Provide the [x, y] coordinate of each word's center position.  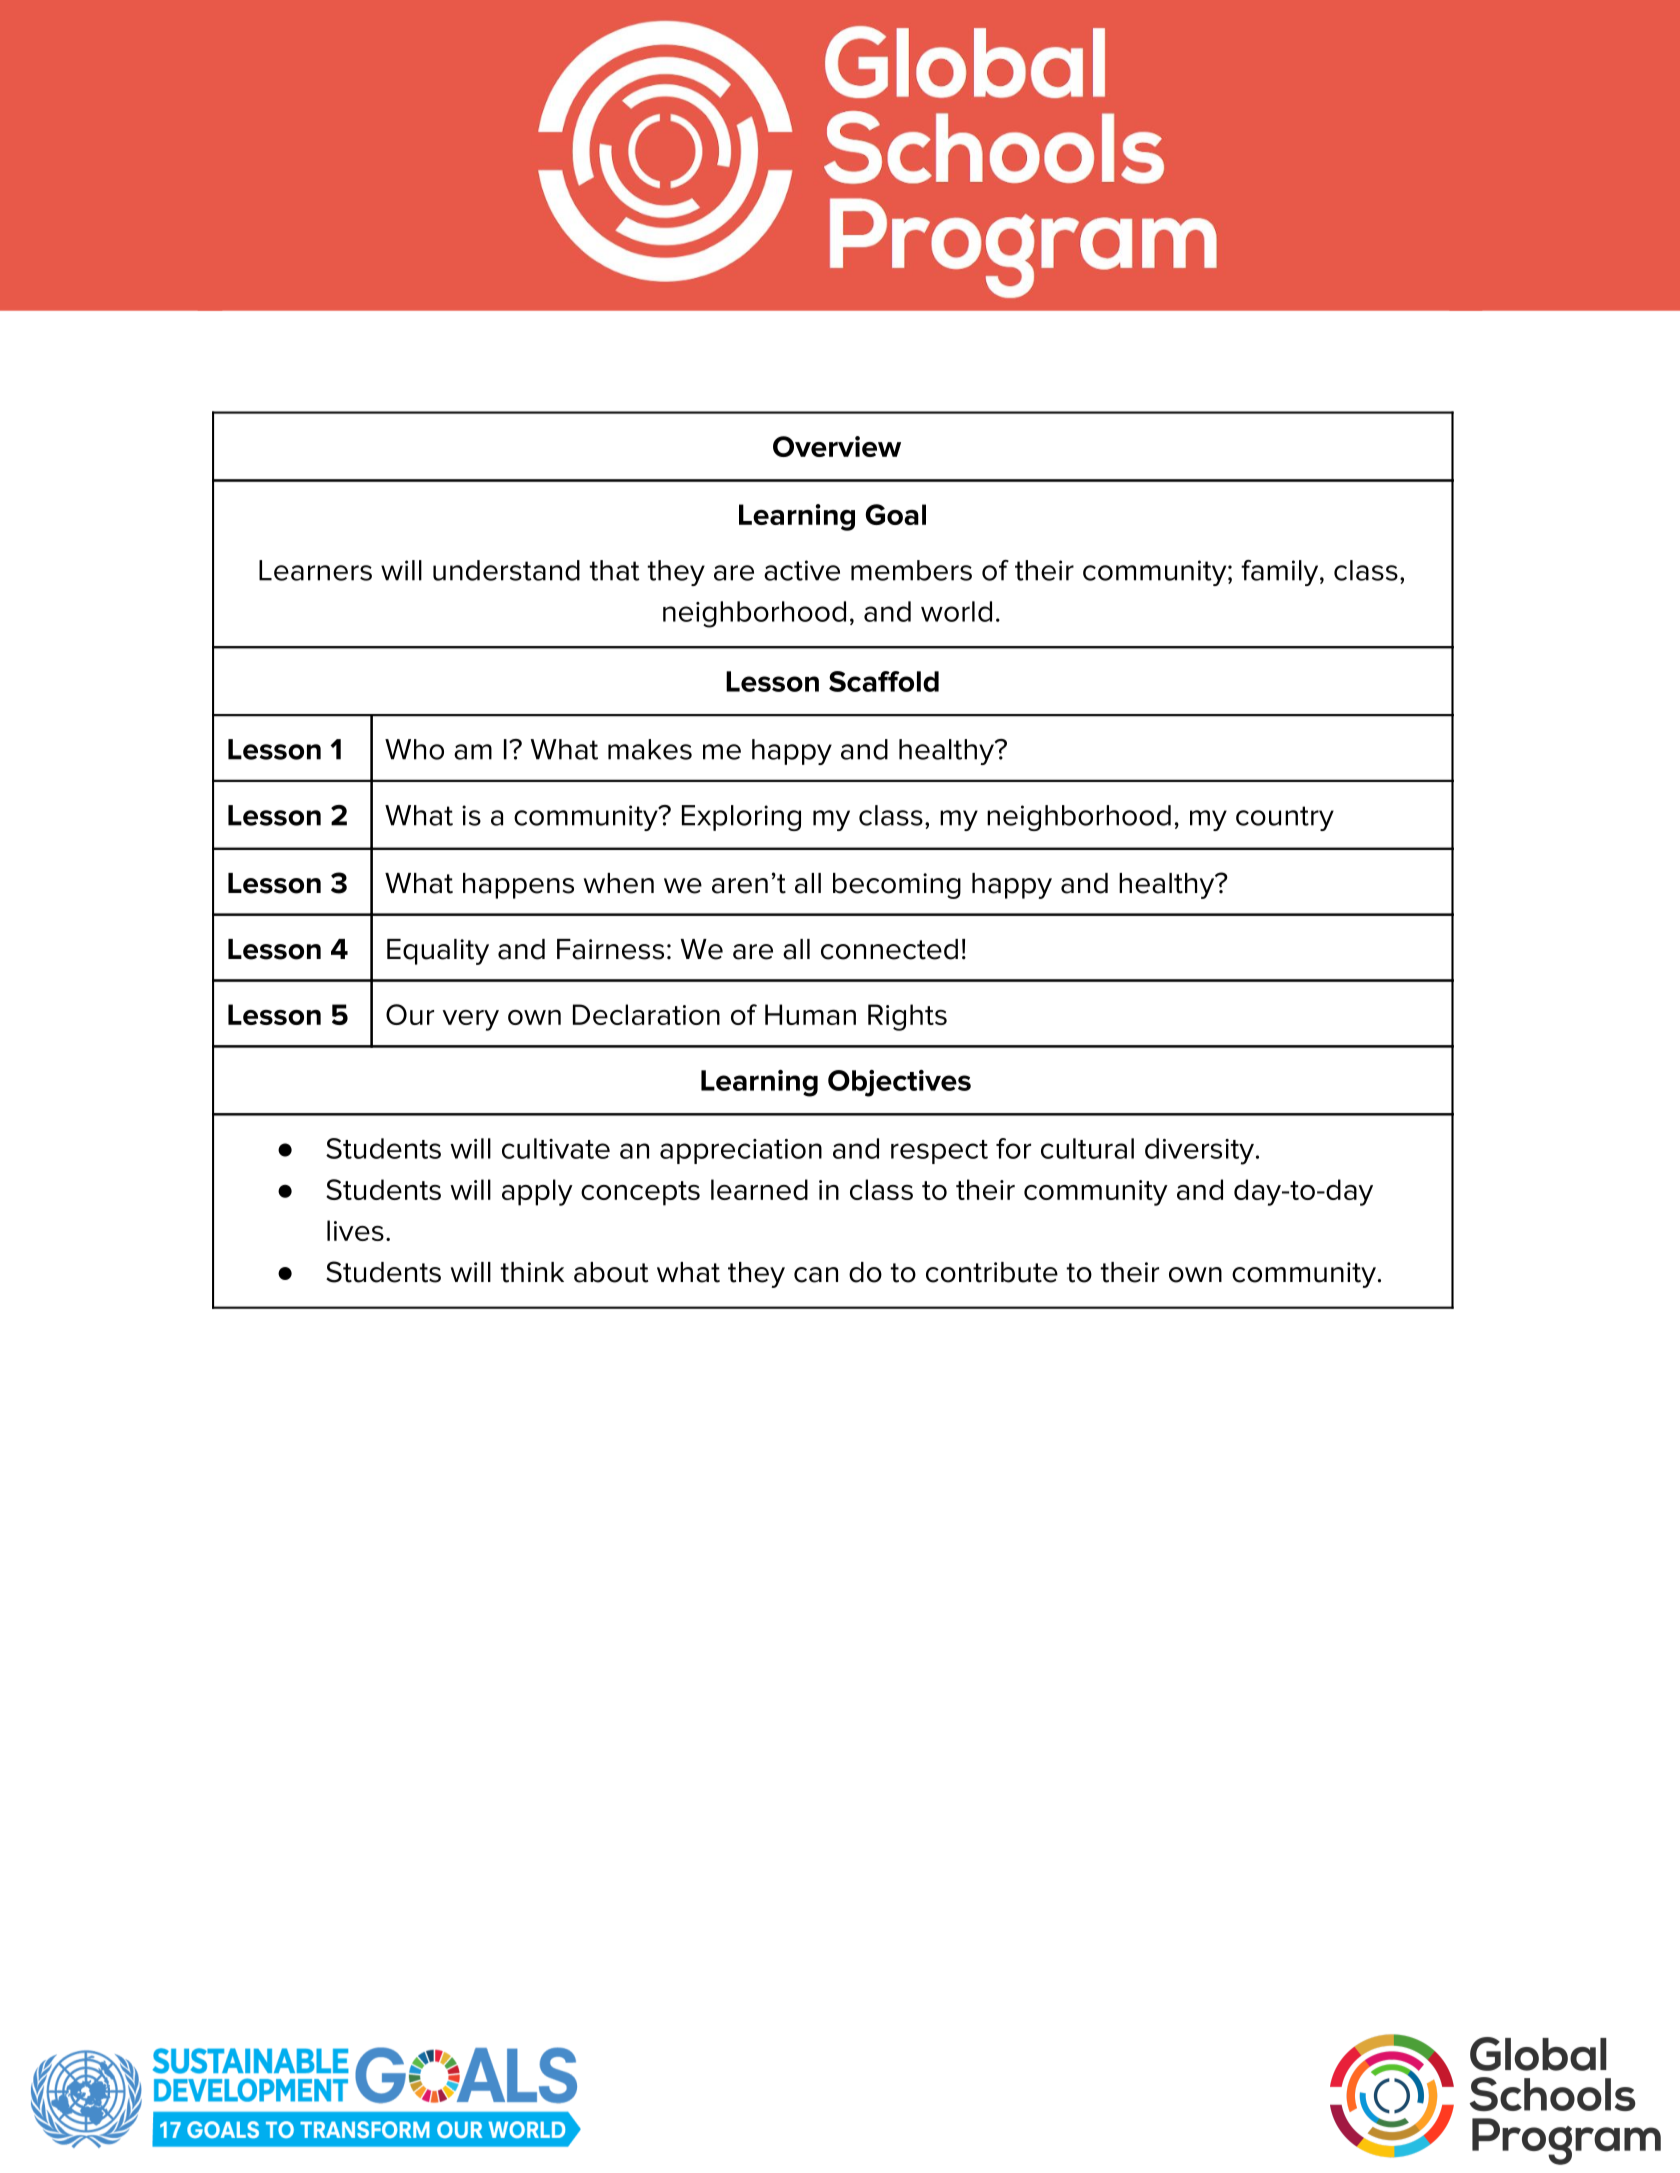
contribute [992, 1272]
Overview [837, 446]
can [816, 1275]
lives [355, 1230]
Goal [895, 514]
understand [506, 570]
